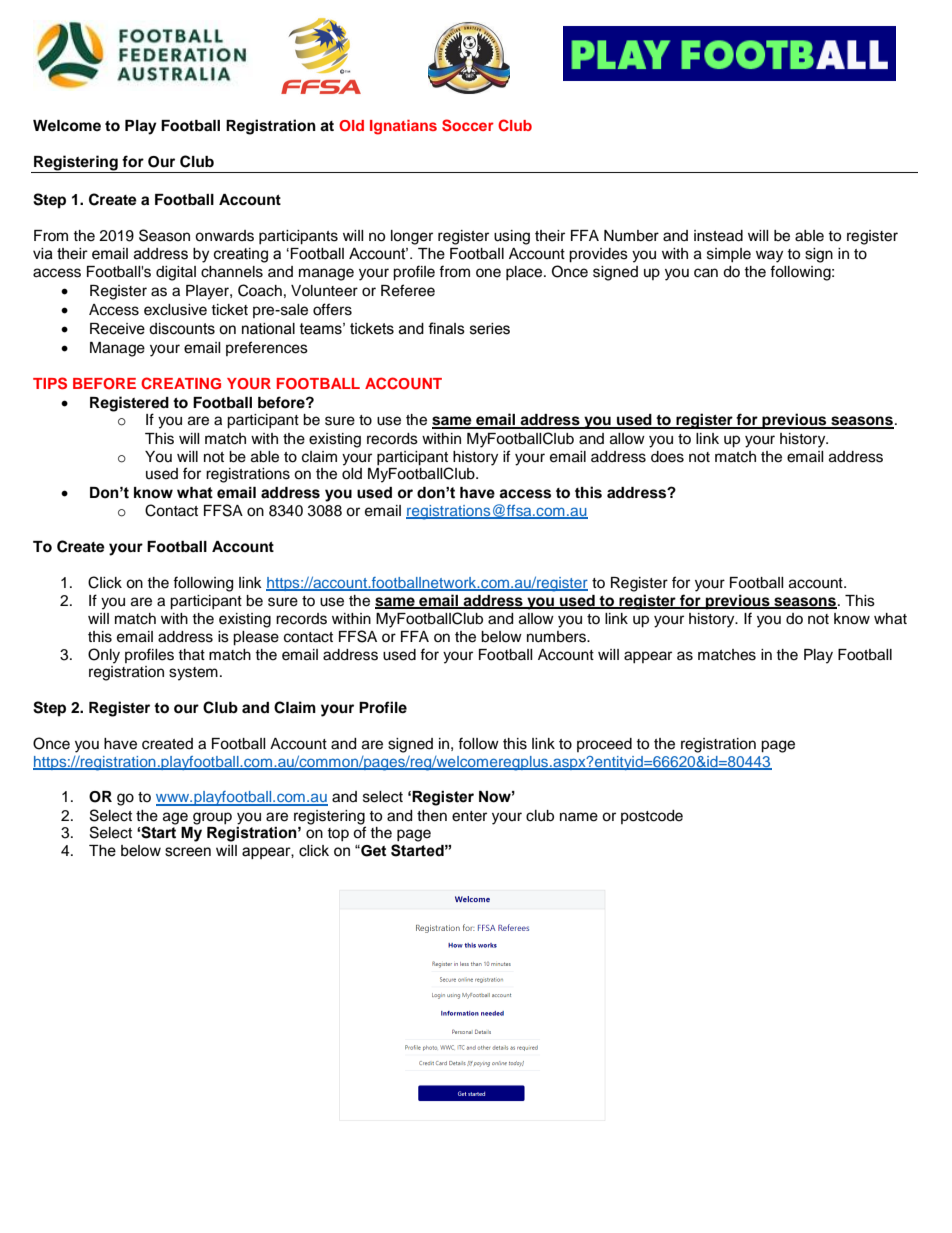 The height and width of the page is (1233, 952). Describe the element at coordinates (718, 236) in the page. I see `instead` at that location.
